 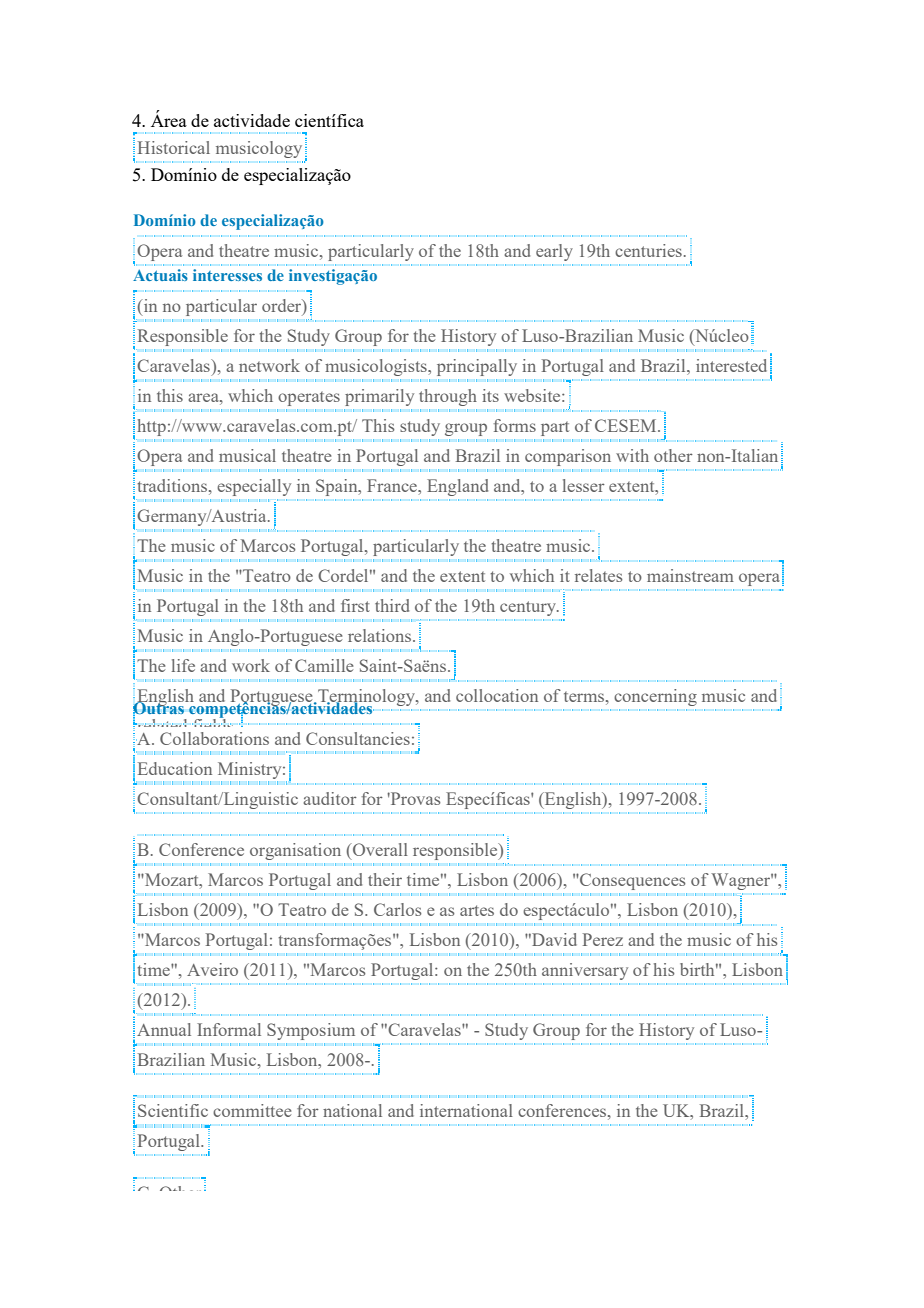 What do you see at coordinates (554, 252) in the screenshot?
I see `early` at bounding box center [554, 252].
